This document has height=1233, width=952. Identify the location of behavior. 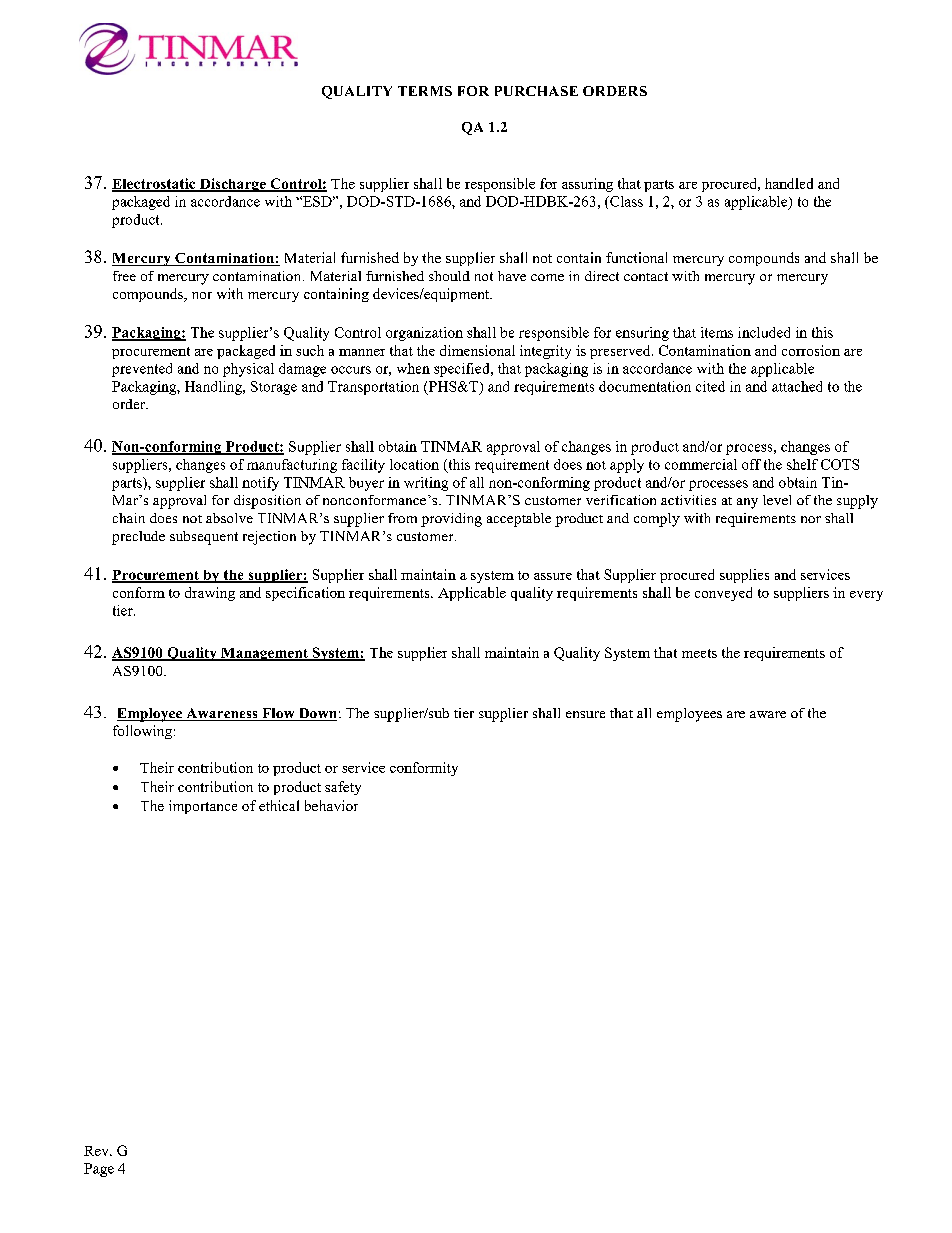
(331, 805).
